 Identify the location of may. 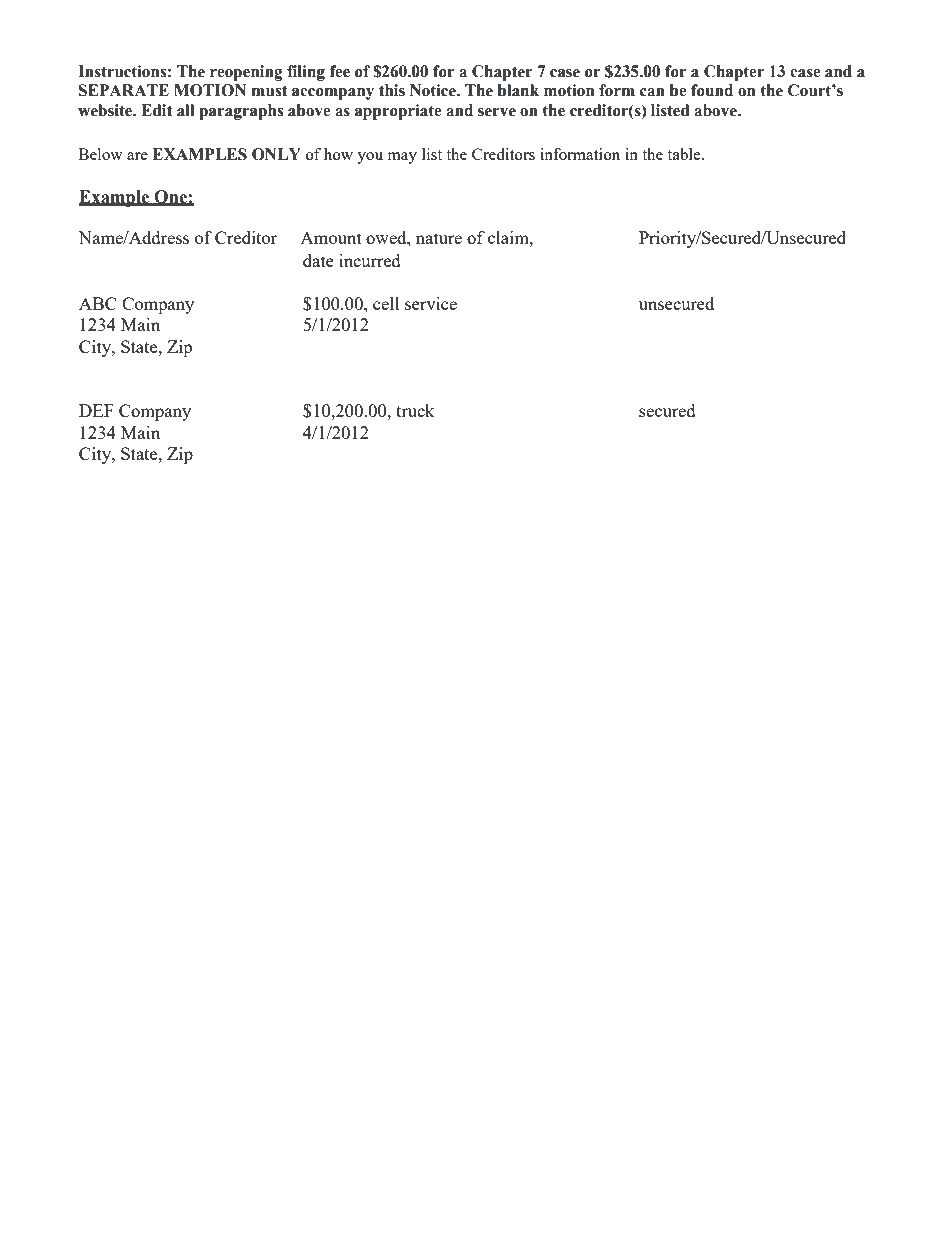
(402, 158).
